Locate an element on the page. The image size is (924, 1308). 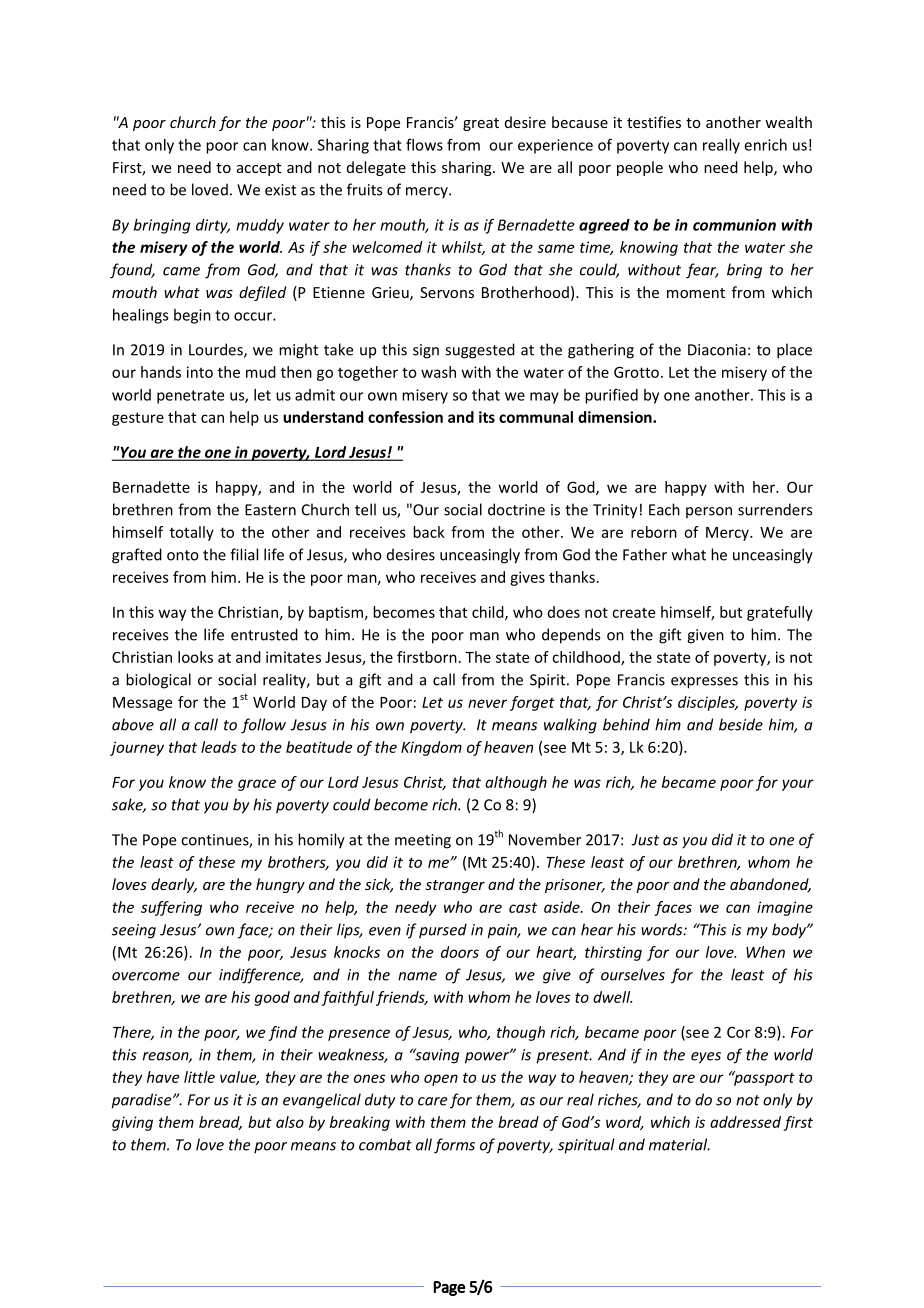
back is located at coordinates (429, 532).
